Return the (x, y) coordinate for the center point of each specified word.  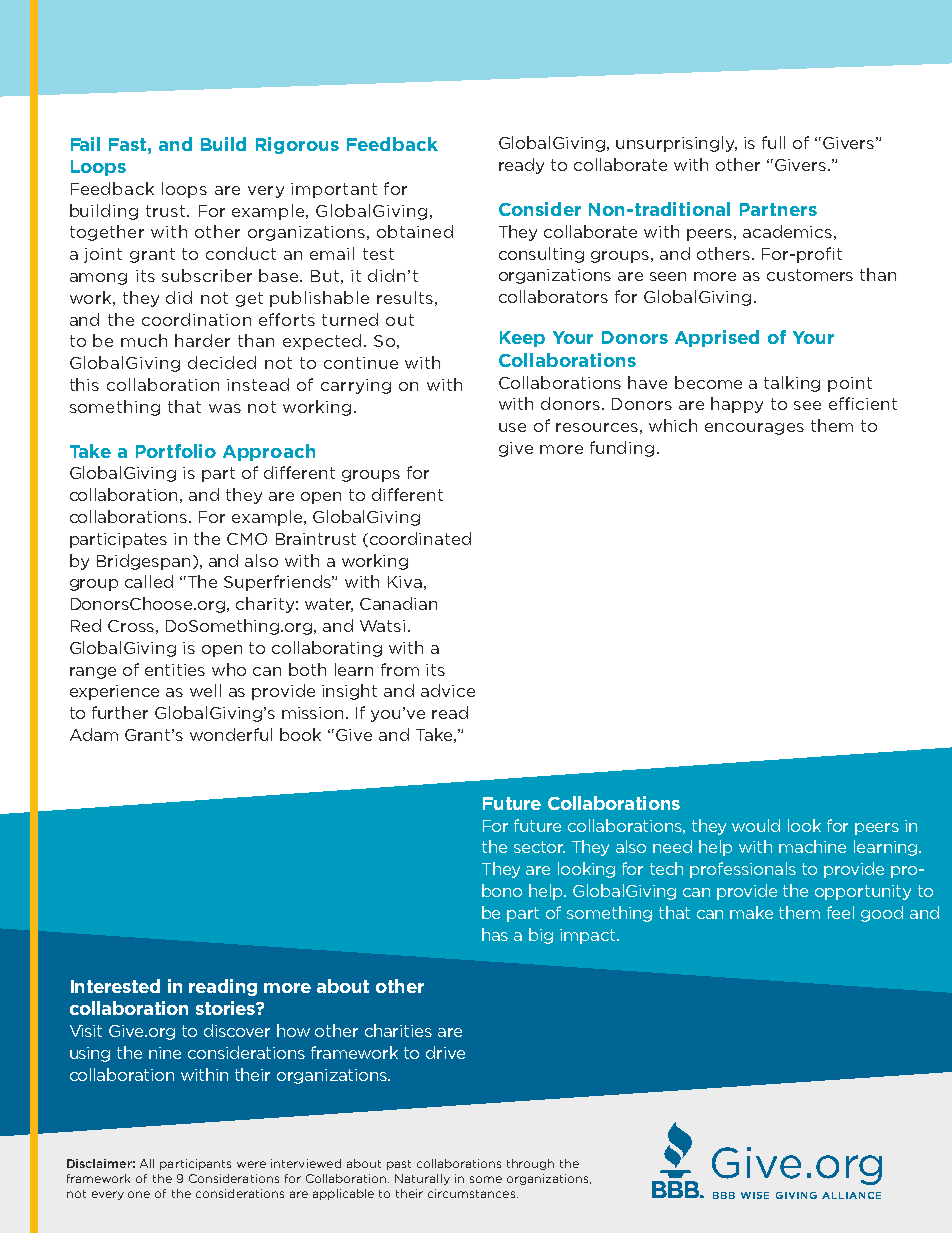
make (751, 912)
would (756, 825)
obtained (415, 231)
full (773, 142)
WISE (755, 1195)
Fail (85, 144)
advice (448, 690)
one (139, 1194)
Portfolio (176, 451)
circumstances (473, 1193)
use (512, 427)
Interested (115, 986)
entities (175, 670)
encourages (754, 429)
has (495, 934)
